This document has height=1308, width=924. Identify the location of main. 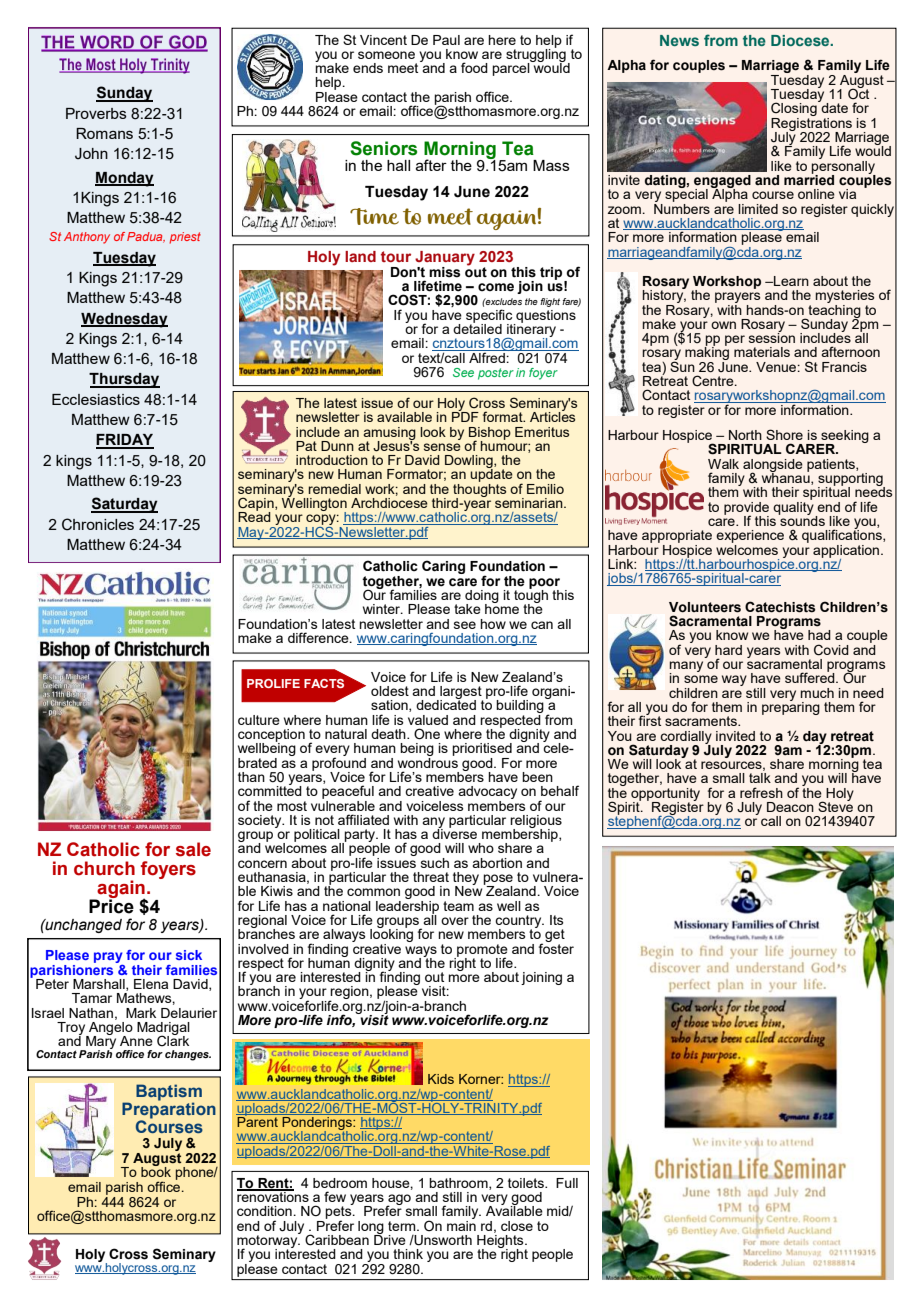
(461, 1224).
